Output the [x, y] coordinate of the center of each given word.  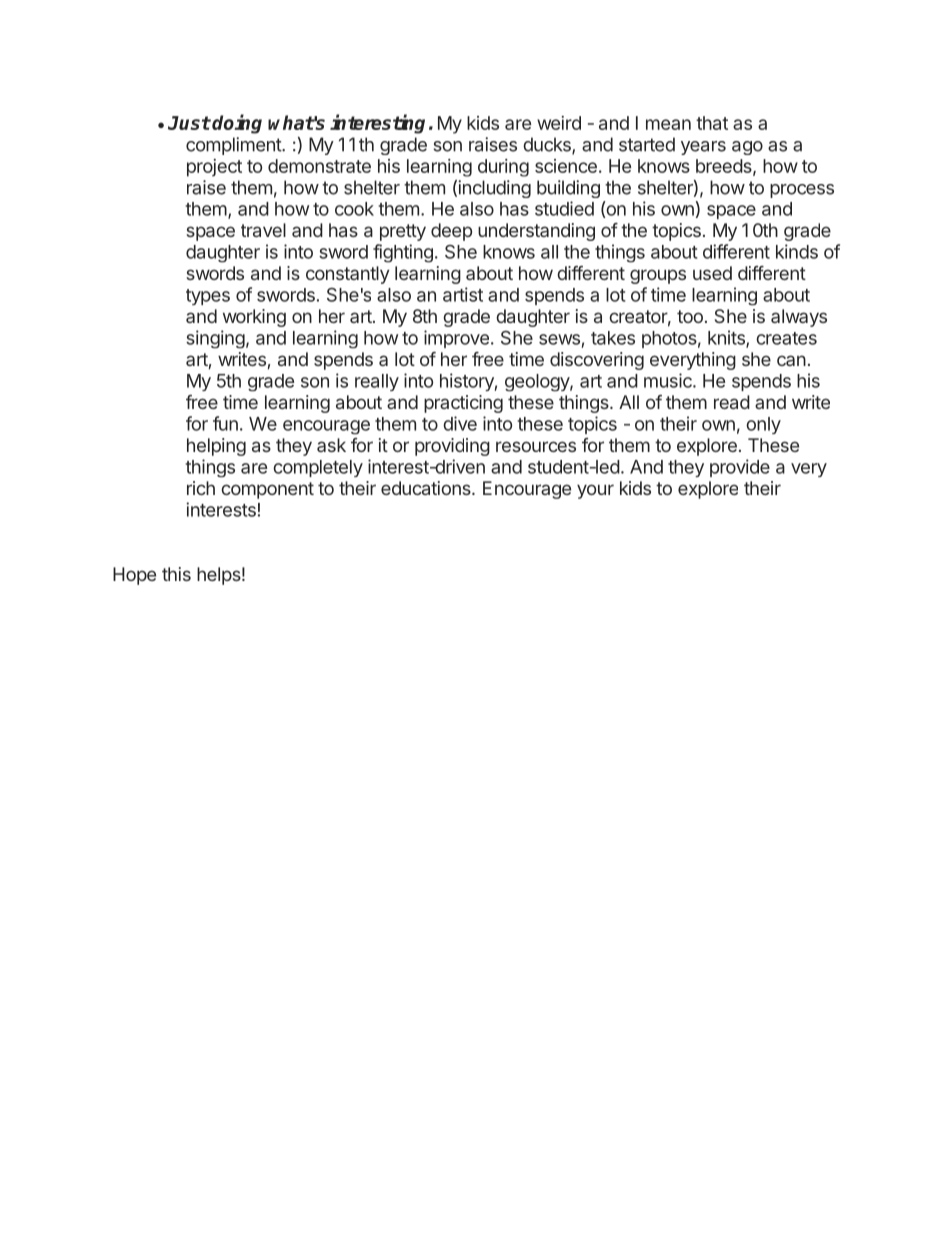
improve [456, 339]
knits [727, 338]
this [176, 574]
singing [215, 339]
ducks [548, 145]
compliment [234, 146]
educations [427, 488]
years [703, 148]
